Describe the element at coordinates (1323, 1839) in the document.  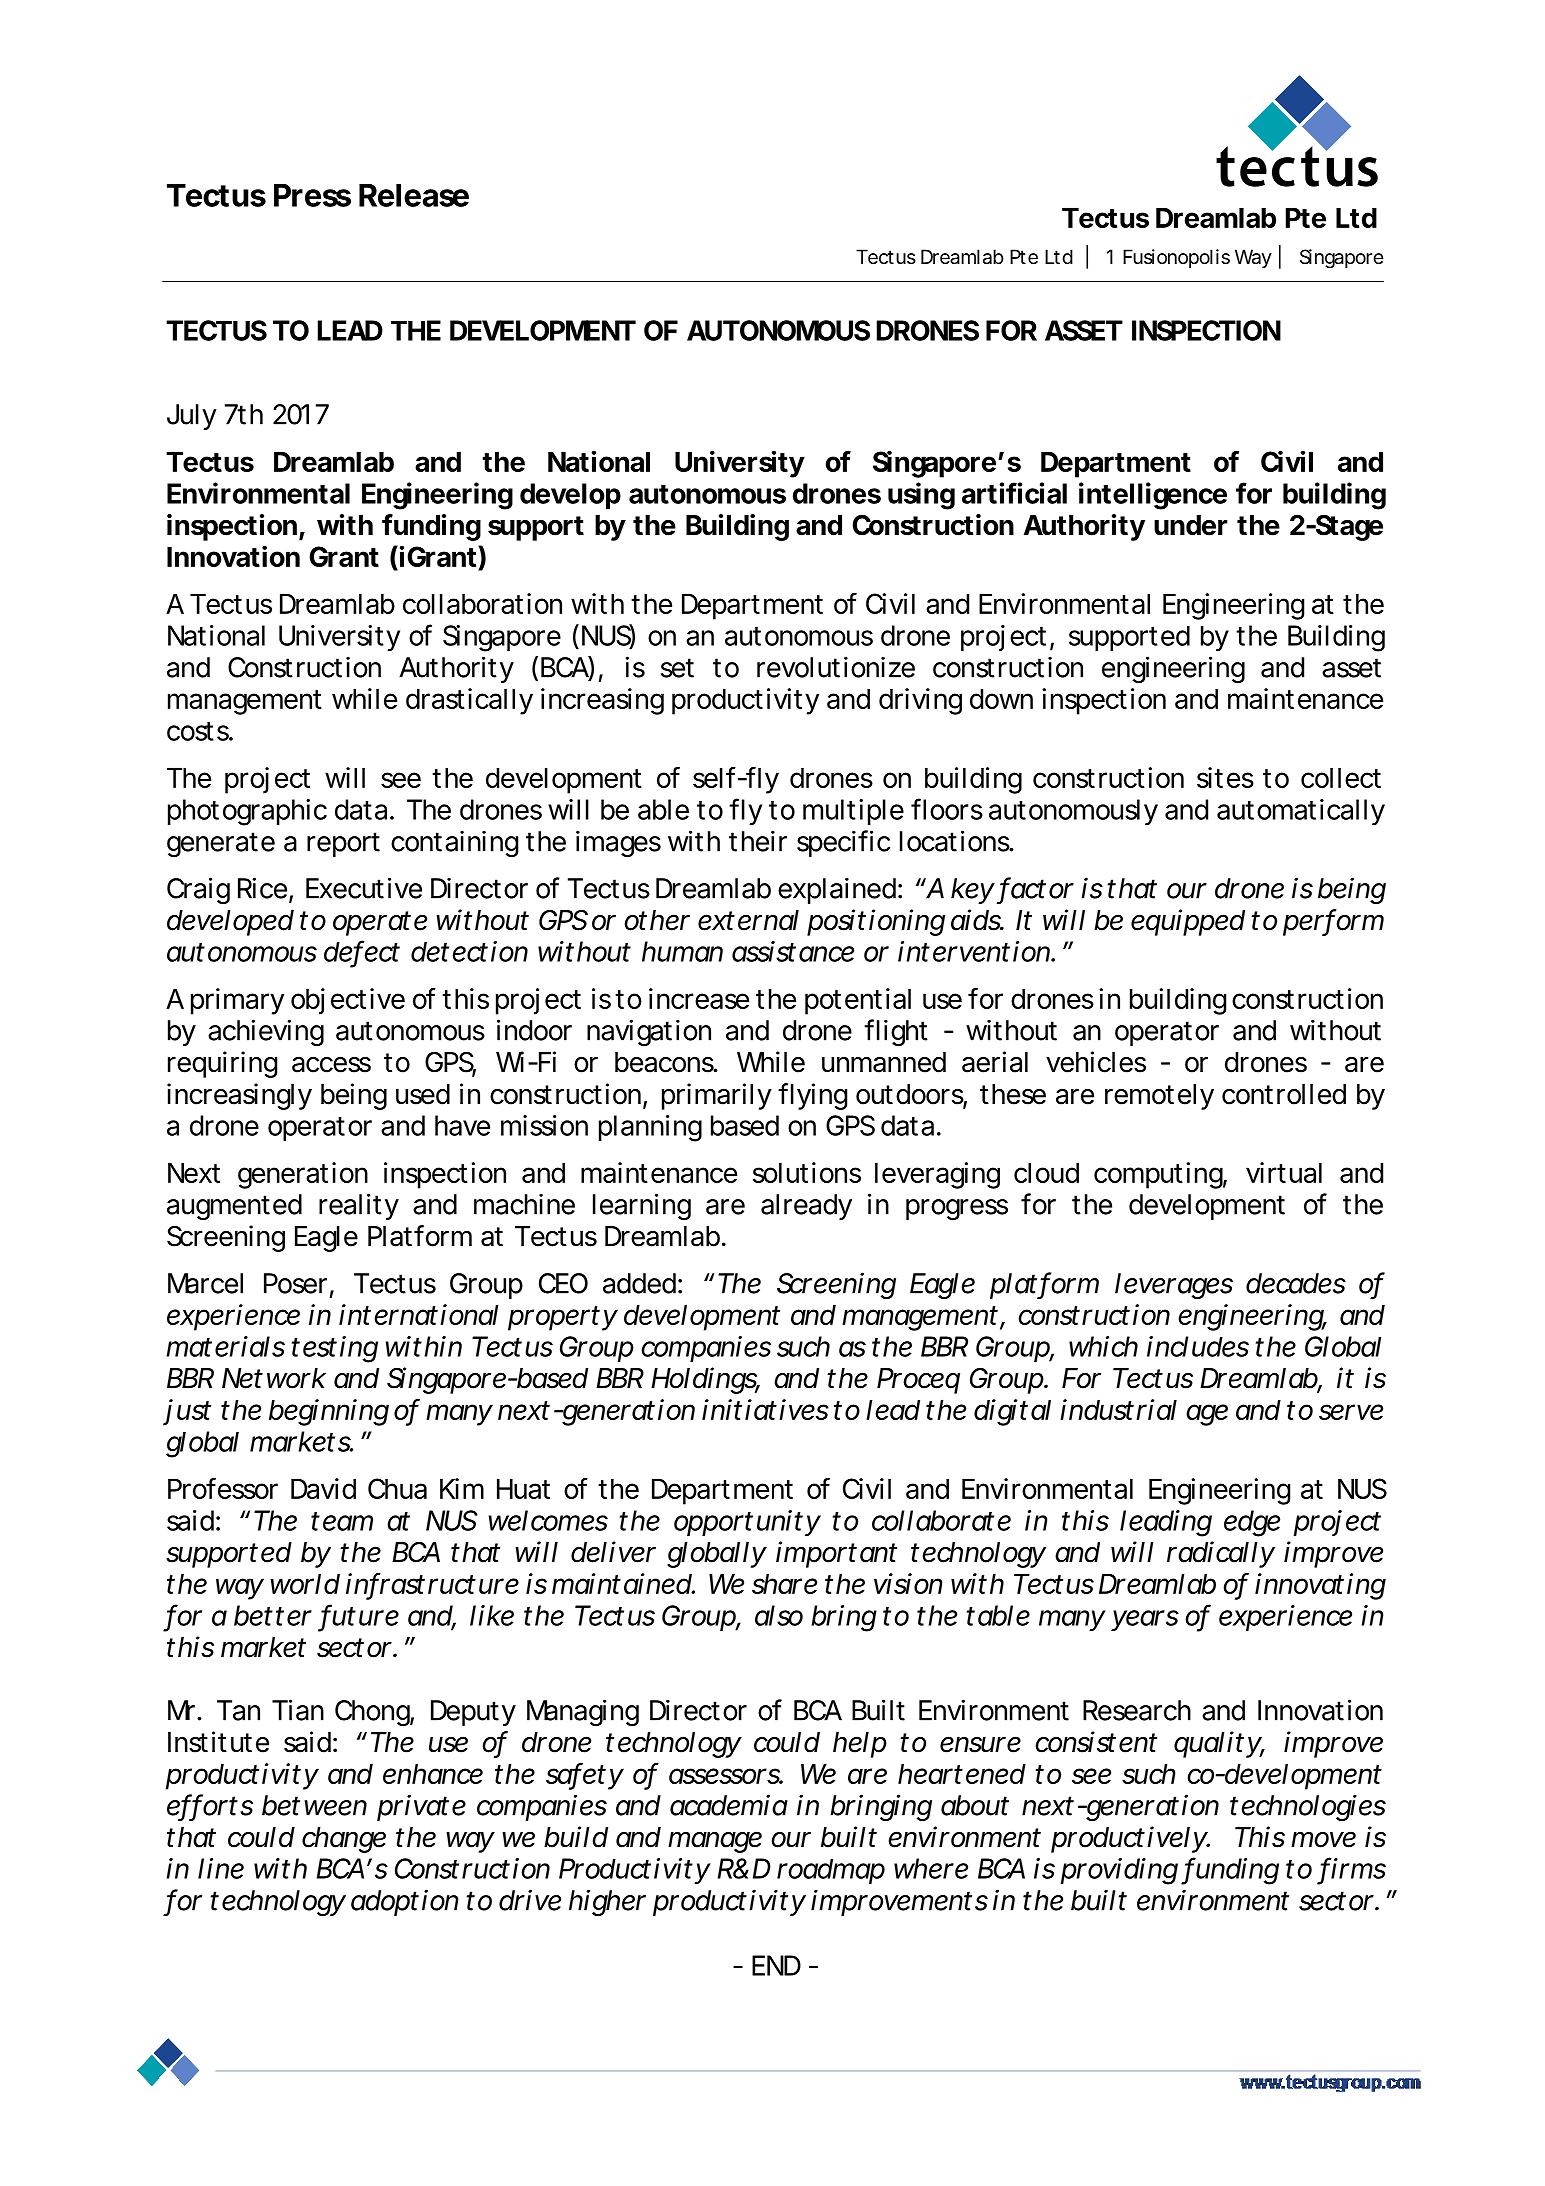
I see `move` at that location.
